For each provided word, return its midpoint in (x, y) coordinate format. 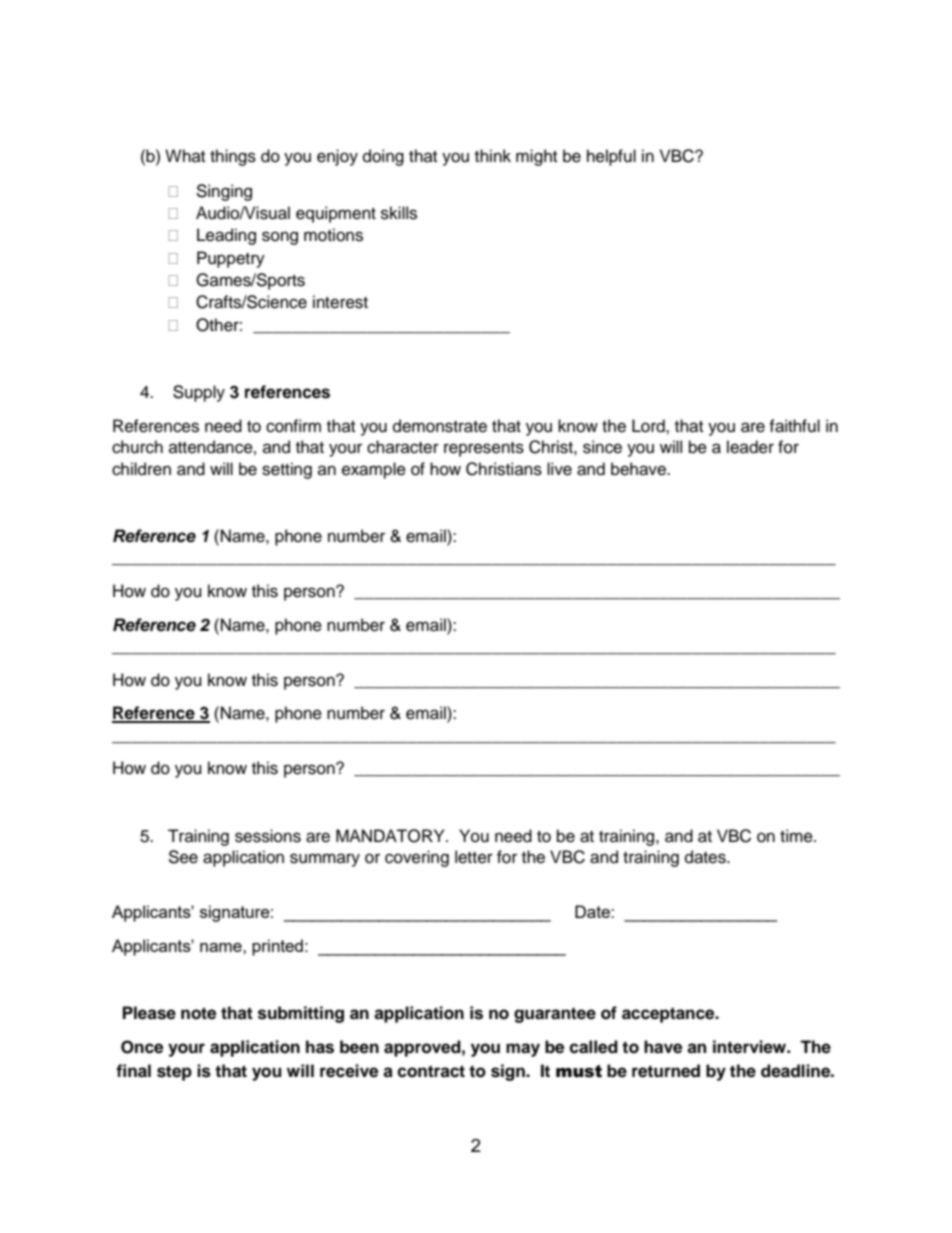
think (493, 155)
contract (431, 1071)
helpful (611, 157)
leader (750, 447)
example (374, 470)
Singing (224, 192)
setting (287, 470)
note (198, 1013)
